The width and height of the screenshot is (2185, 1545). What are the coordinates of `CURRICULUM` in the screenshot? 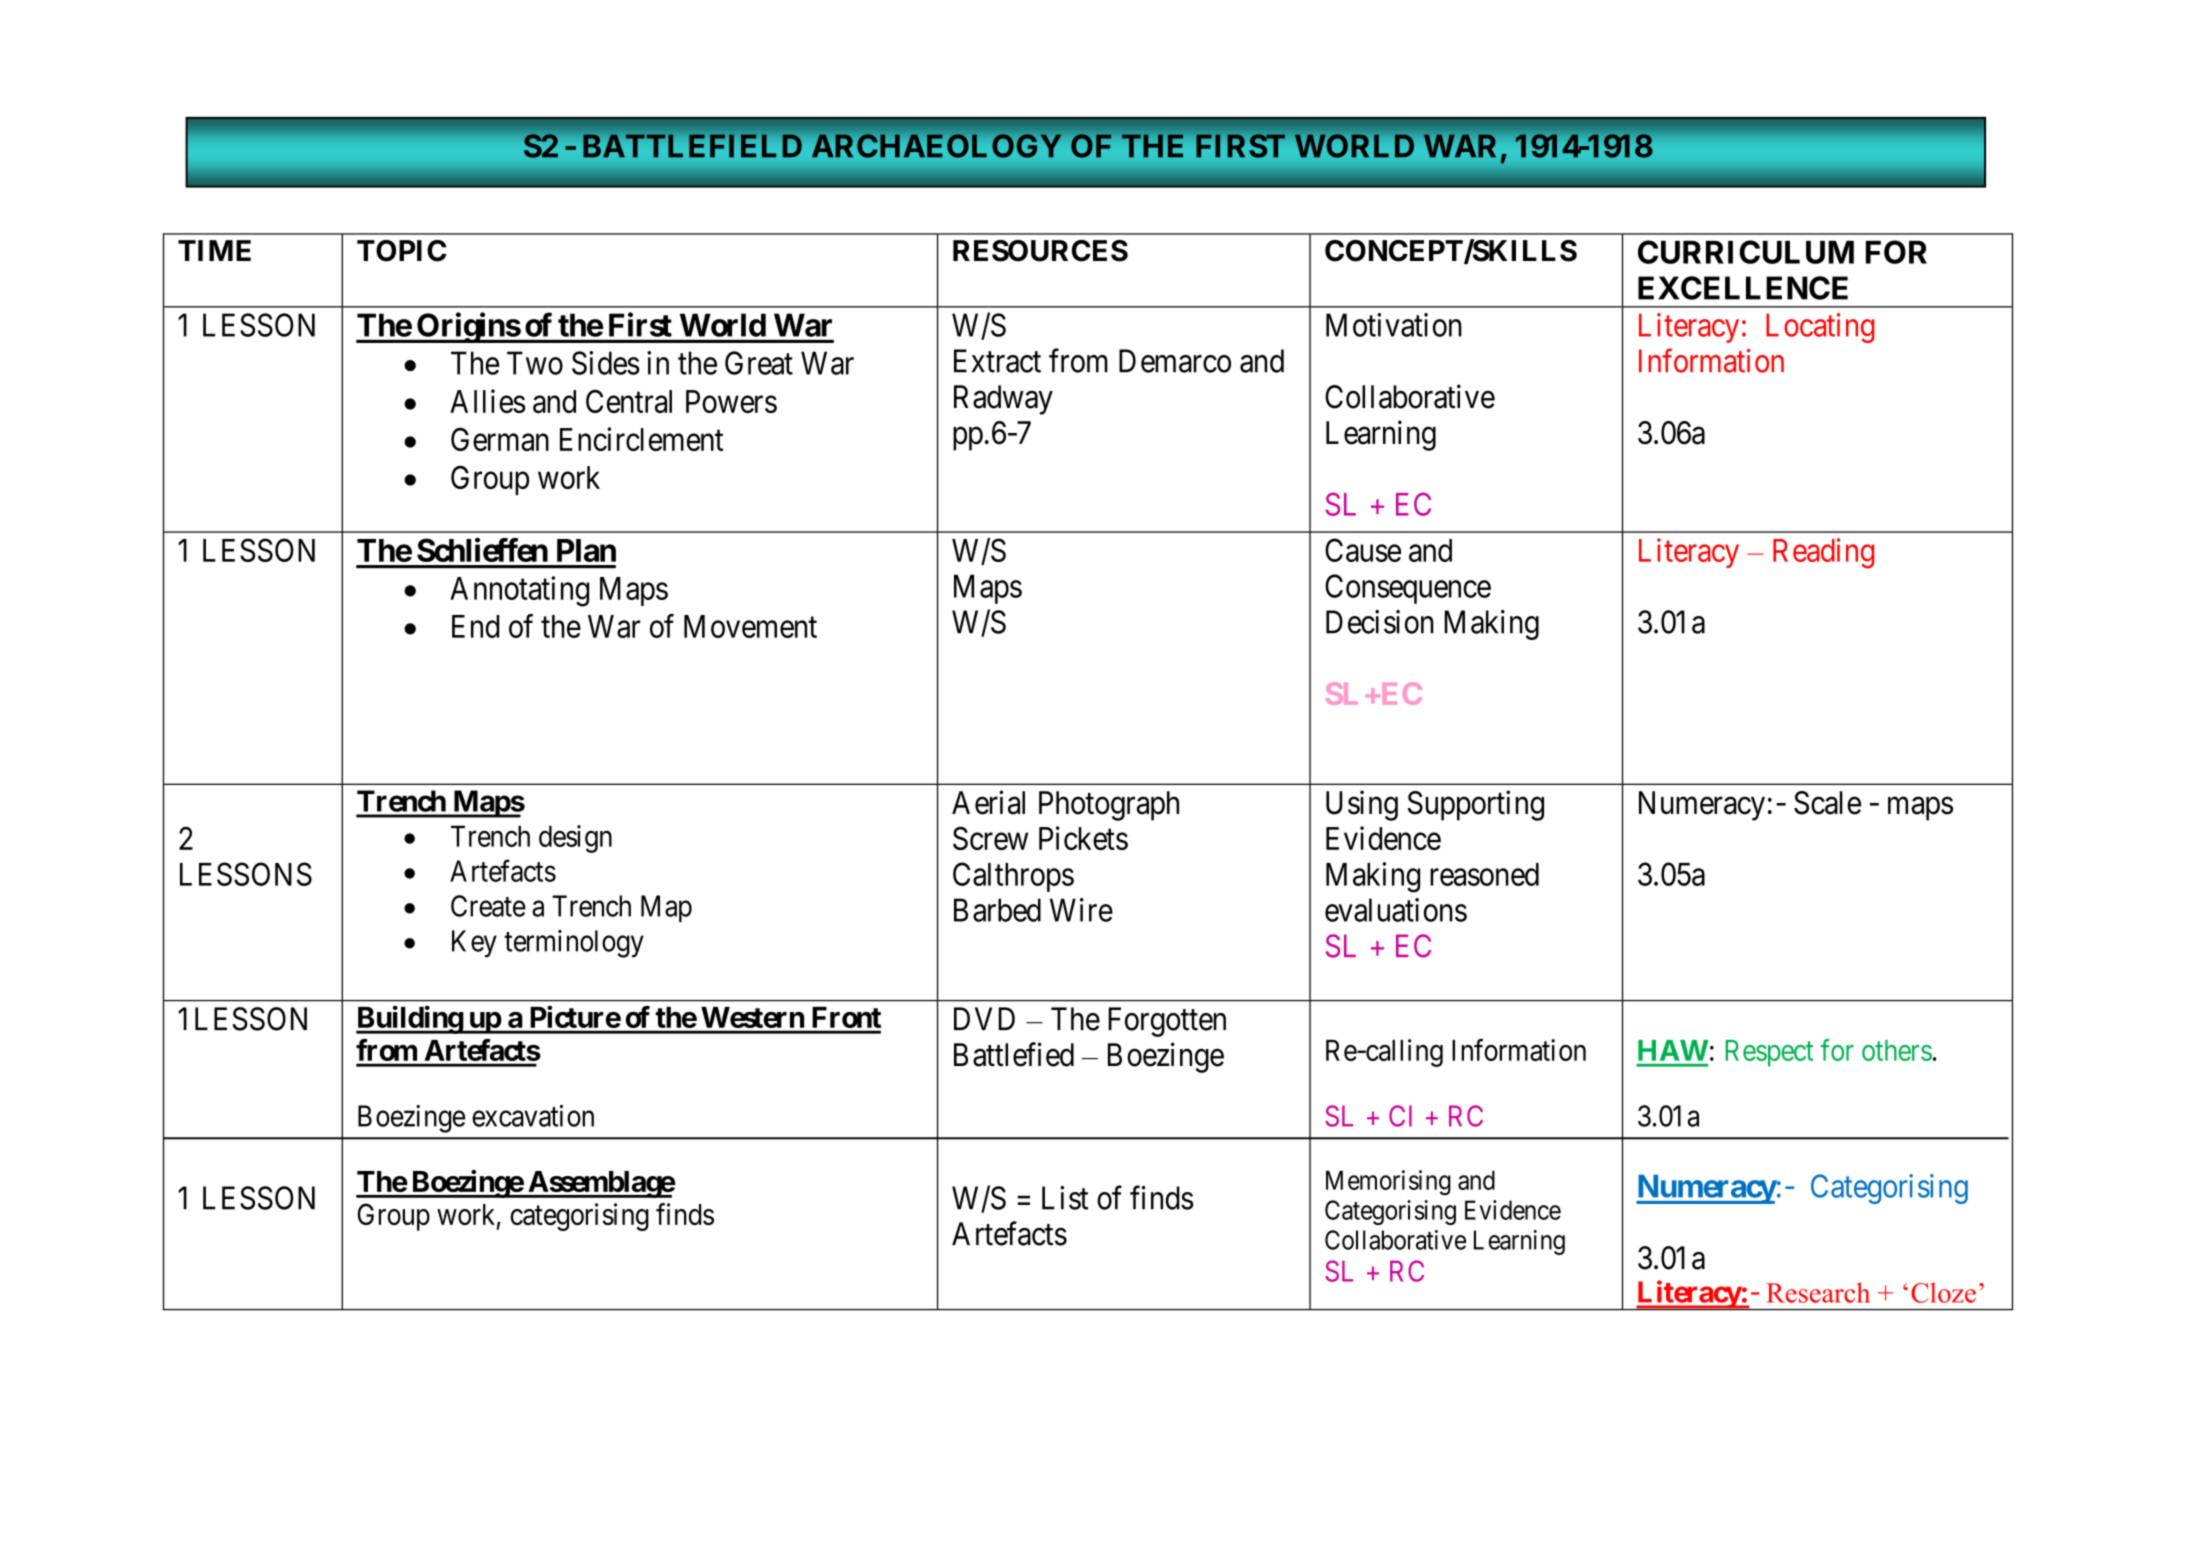 It's located at (1746, 252).
